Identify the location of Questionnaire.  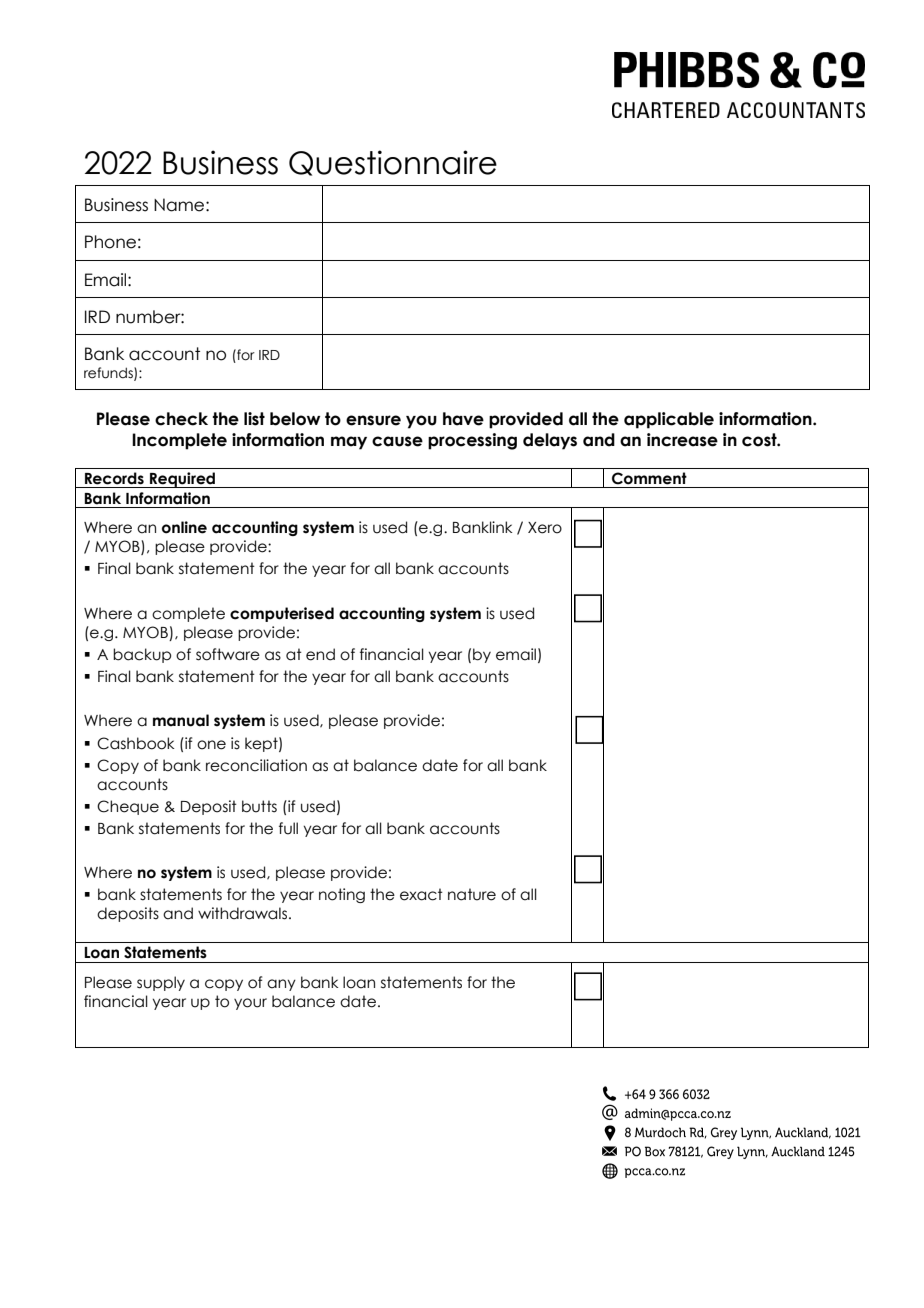
(393, 163).
